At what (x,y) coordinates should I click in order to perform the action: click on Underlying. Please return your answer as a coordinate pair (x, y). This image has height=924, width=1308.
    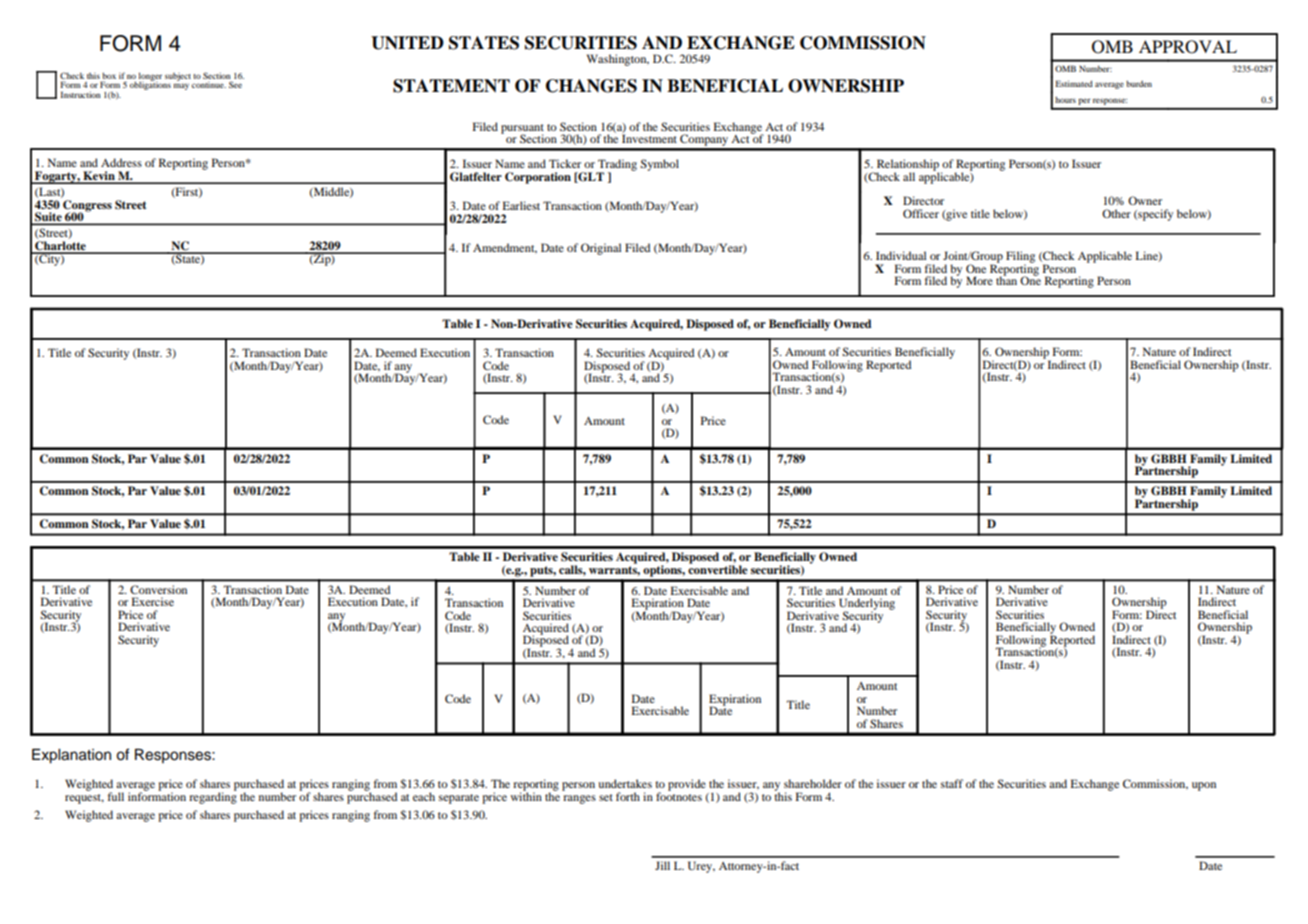
    Looking at the image, I should click on (867, 605).
